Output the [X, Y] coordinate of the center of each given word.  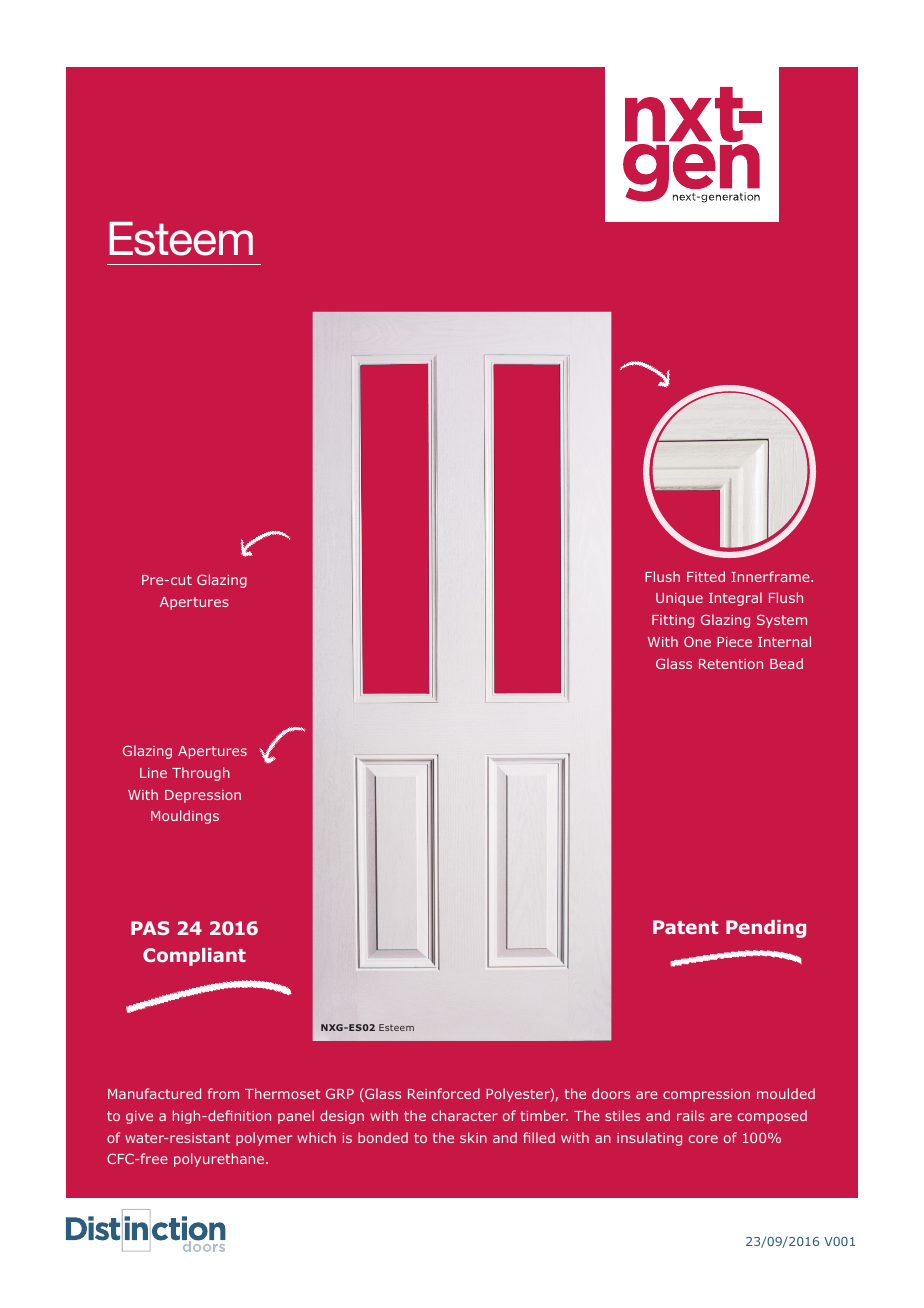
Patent [686, 927]
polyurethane [220, 1160]
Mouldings [185, 817]
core [703, 1139]
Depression [203, 796]
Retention [731, 664]
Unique [679, 599]
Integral [735, 599]
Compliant [194, 957]
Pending [766, 929]
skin [473, 1137]
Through [201, 774]
